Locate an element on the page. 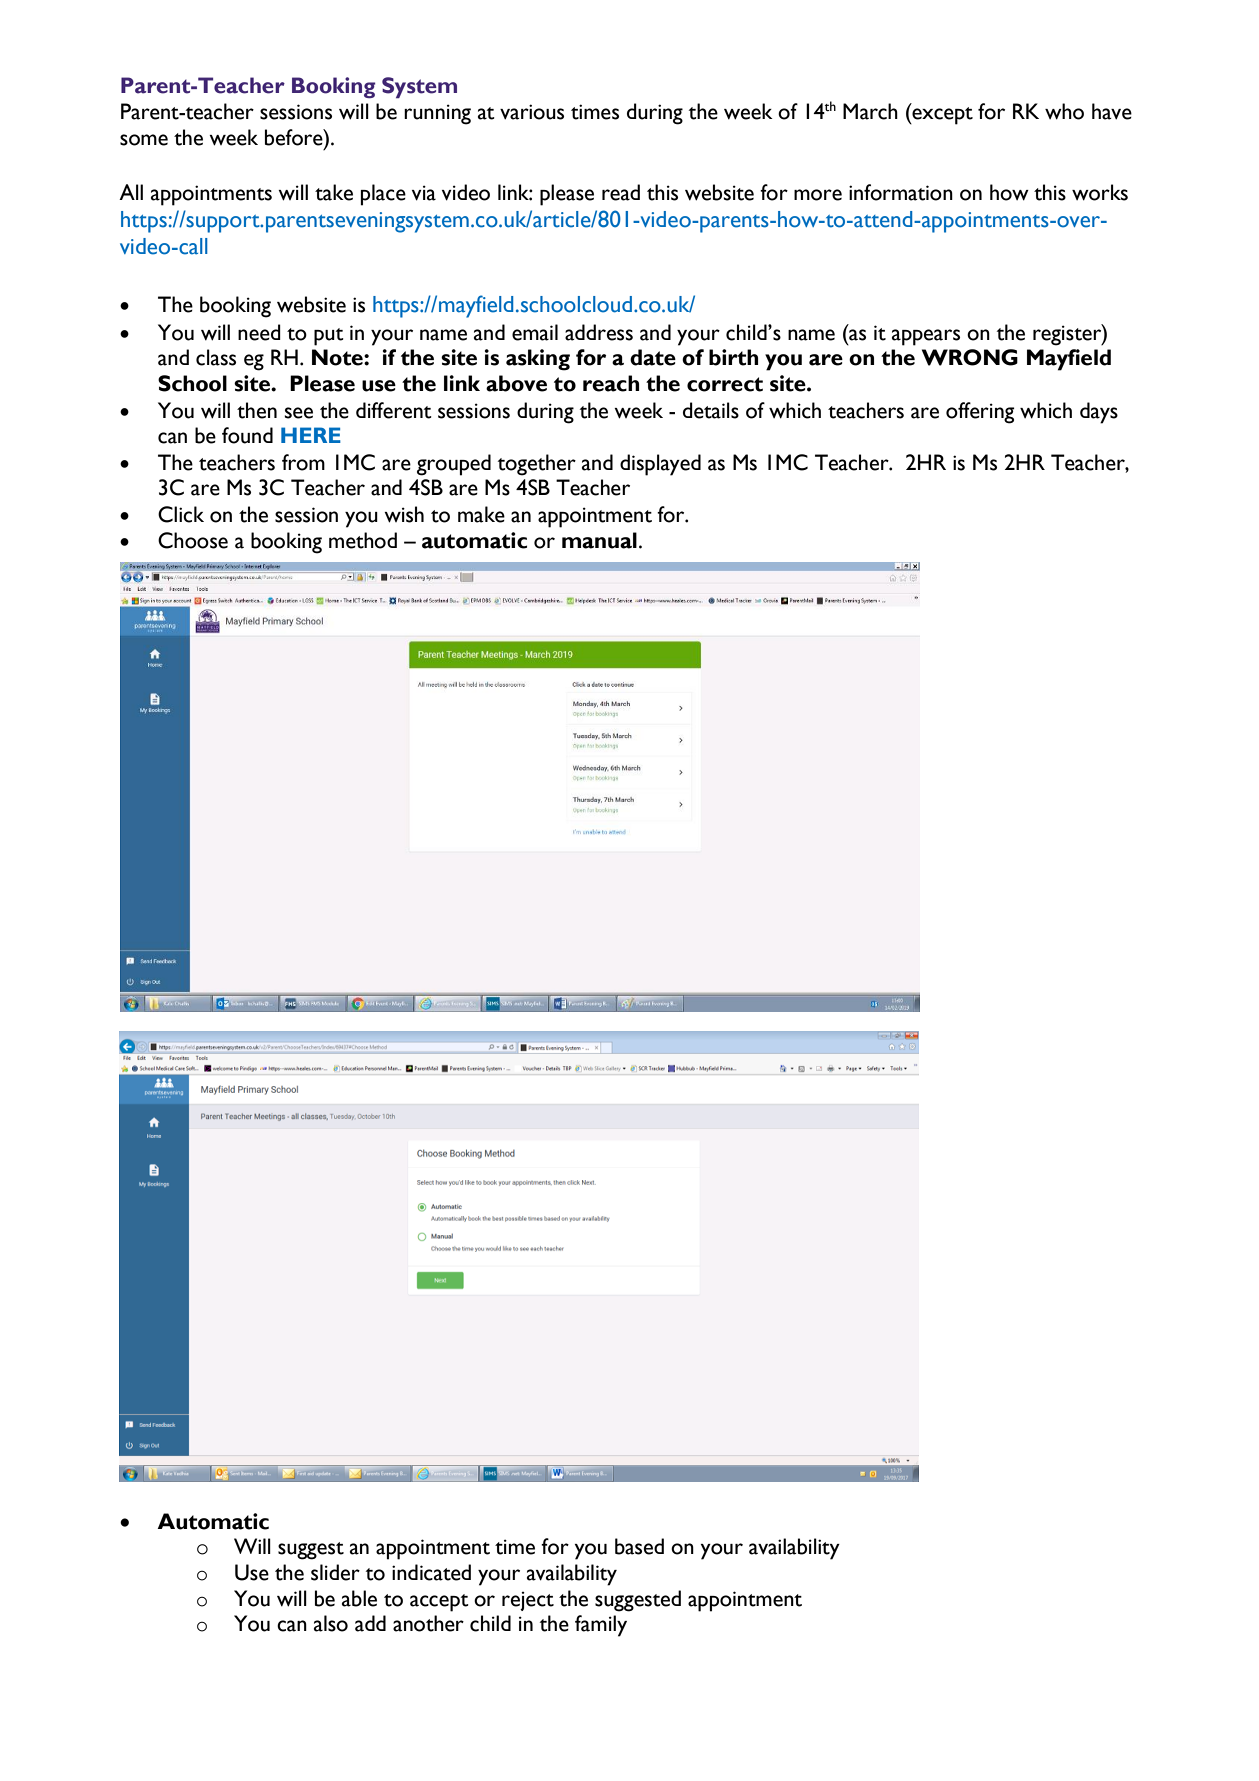  family is located at coordinates (601, 1626).
